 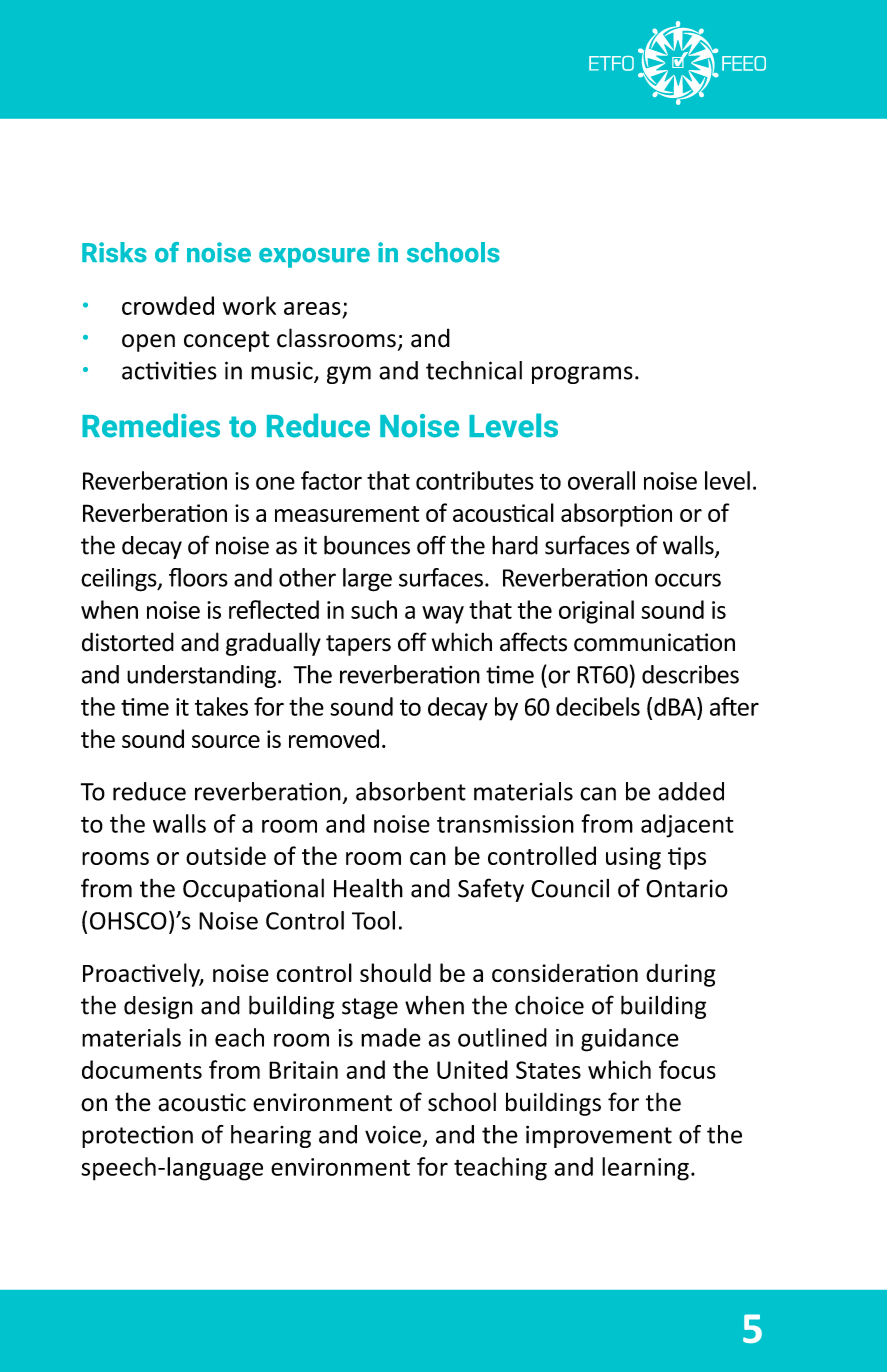 I want to click on describes, so click(x=690, y=674).
